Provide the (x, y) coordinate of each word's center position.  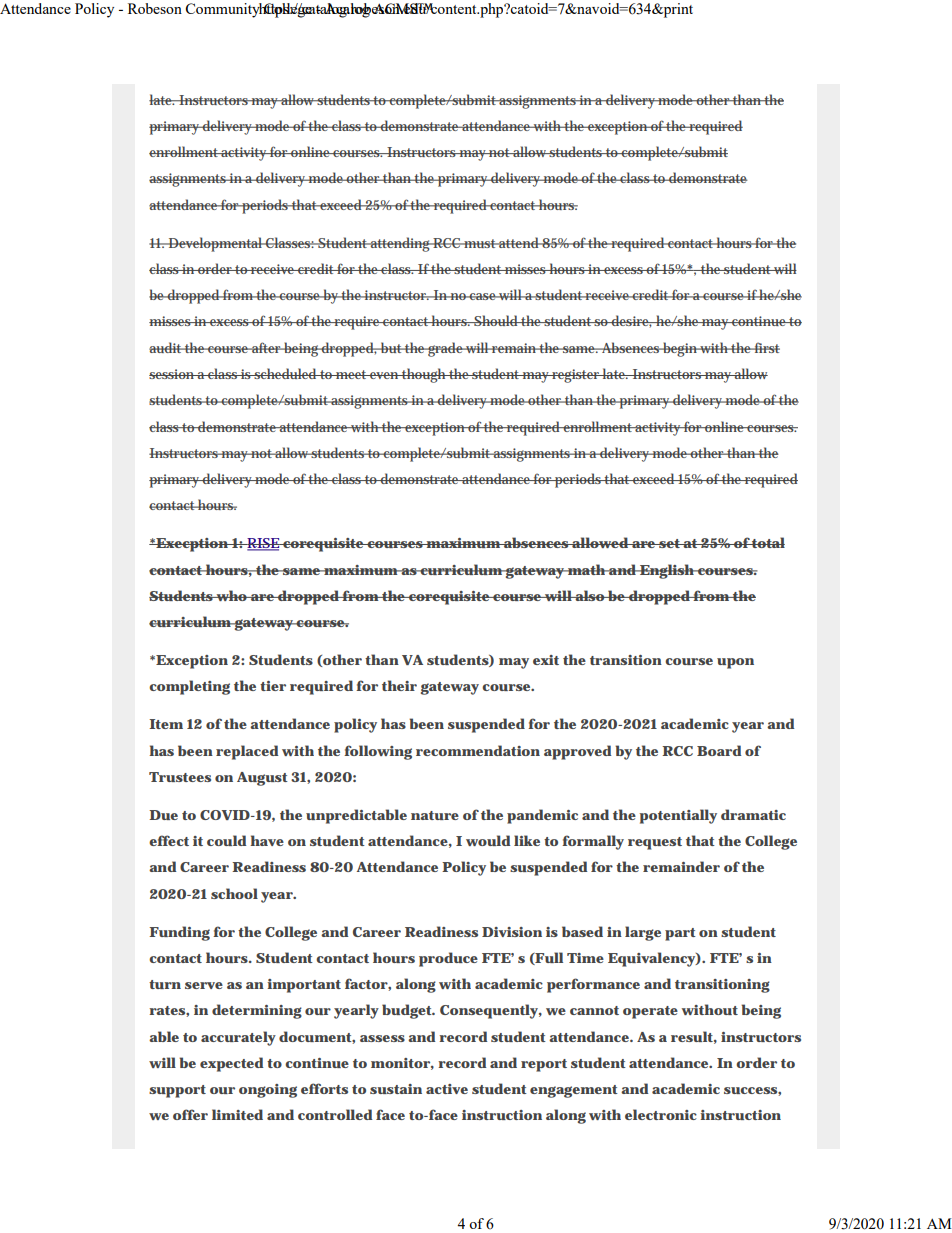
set (669, 543)
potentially (678, 816)
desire (631, 321)
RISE (263, 544)
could (226, 840)
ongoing (268, 1091)
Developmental (216, 244)
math (586, 569)
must (480, 243)
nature (435, 815)
